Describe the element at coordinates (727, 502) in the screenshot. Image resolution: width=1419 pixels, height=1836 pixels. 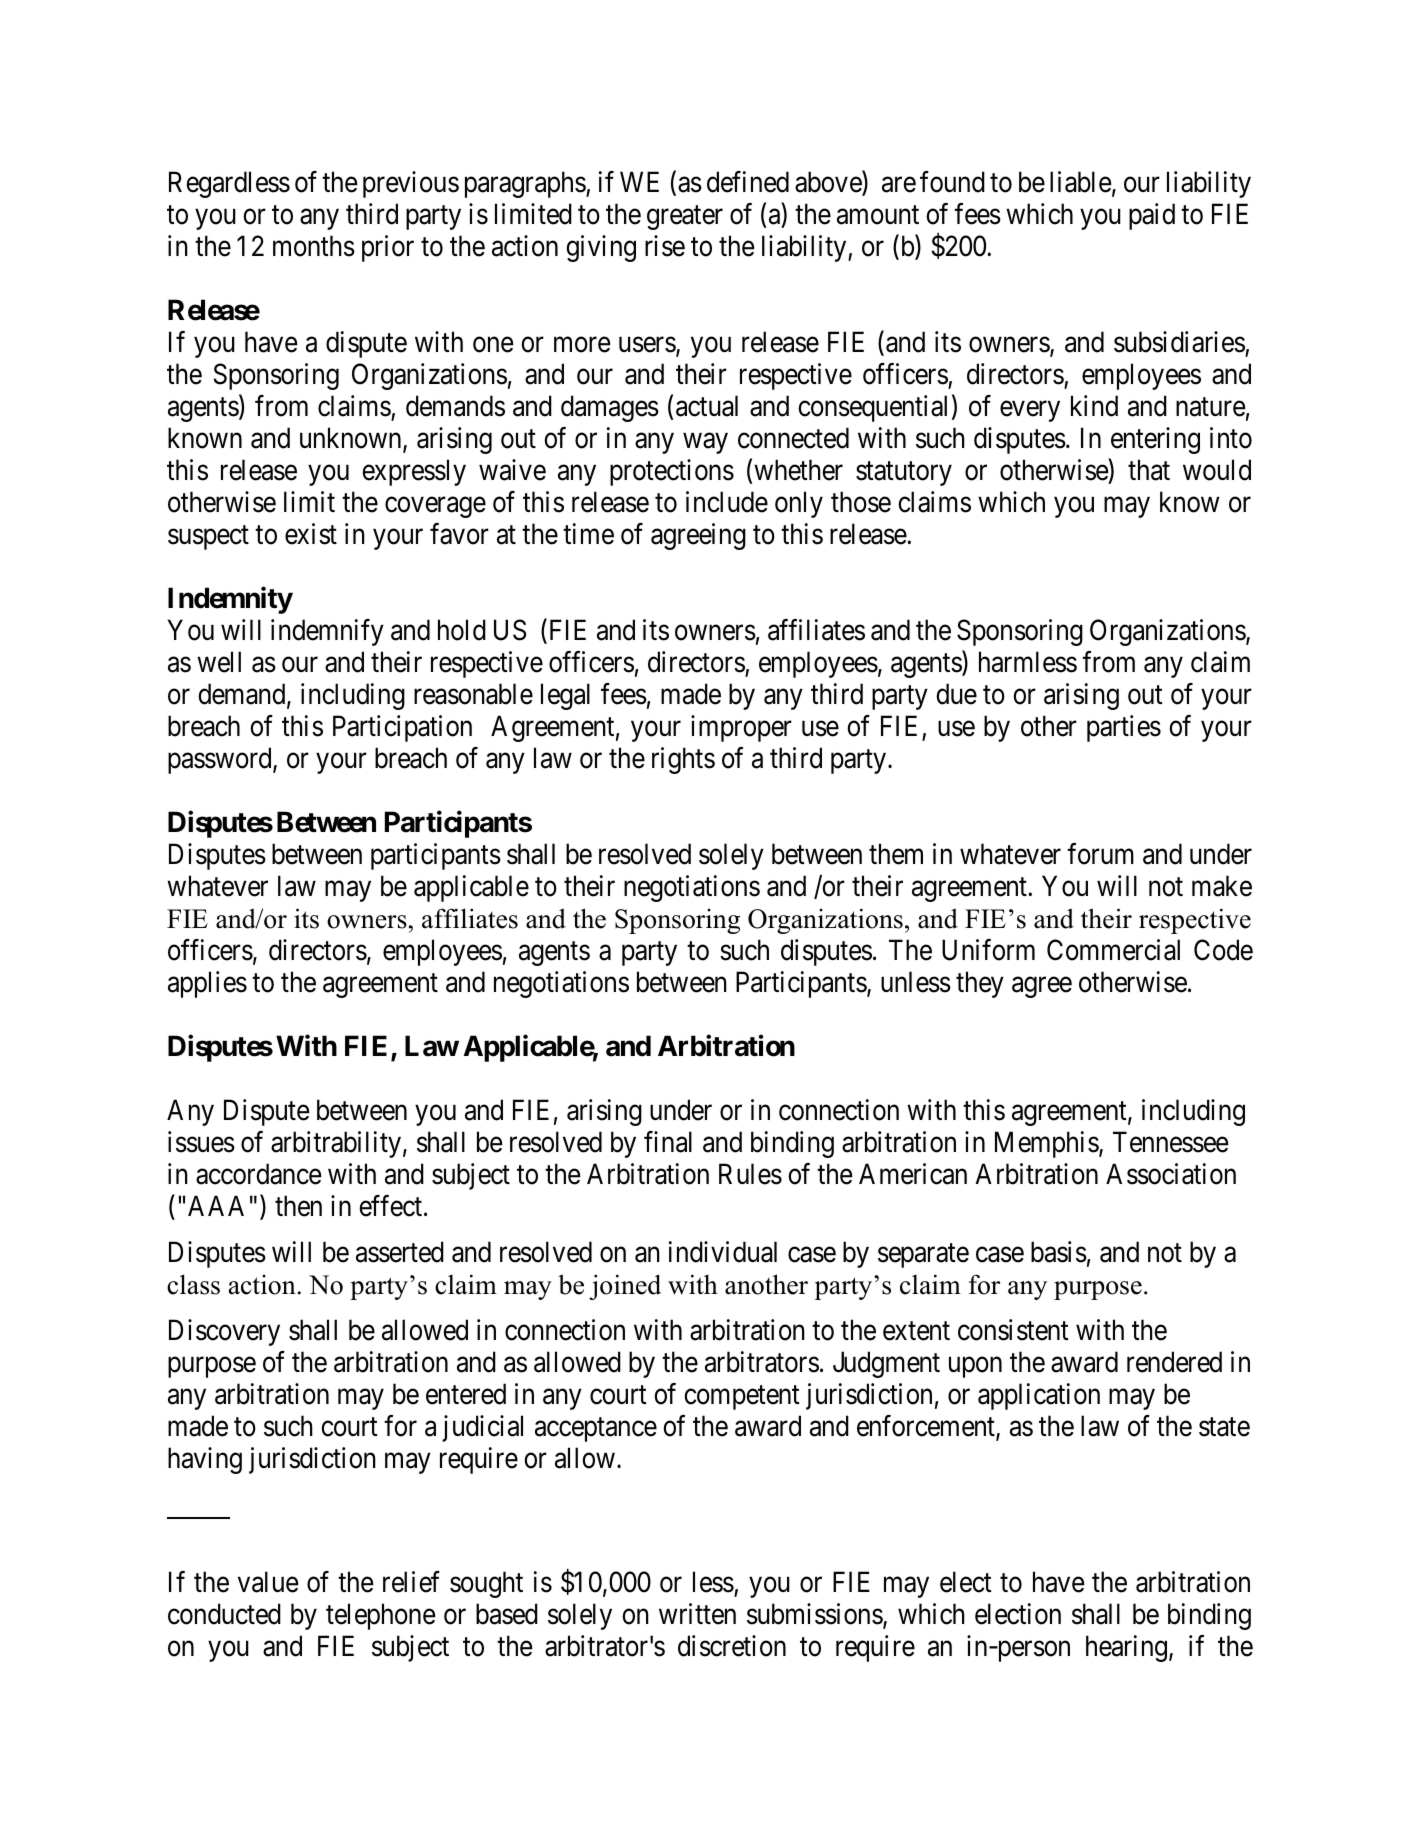
I see `include` at that location.
